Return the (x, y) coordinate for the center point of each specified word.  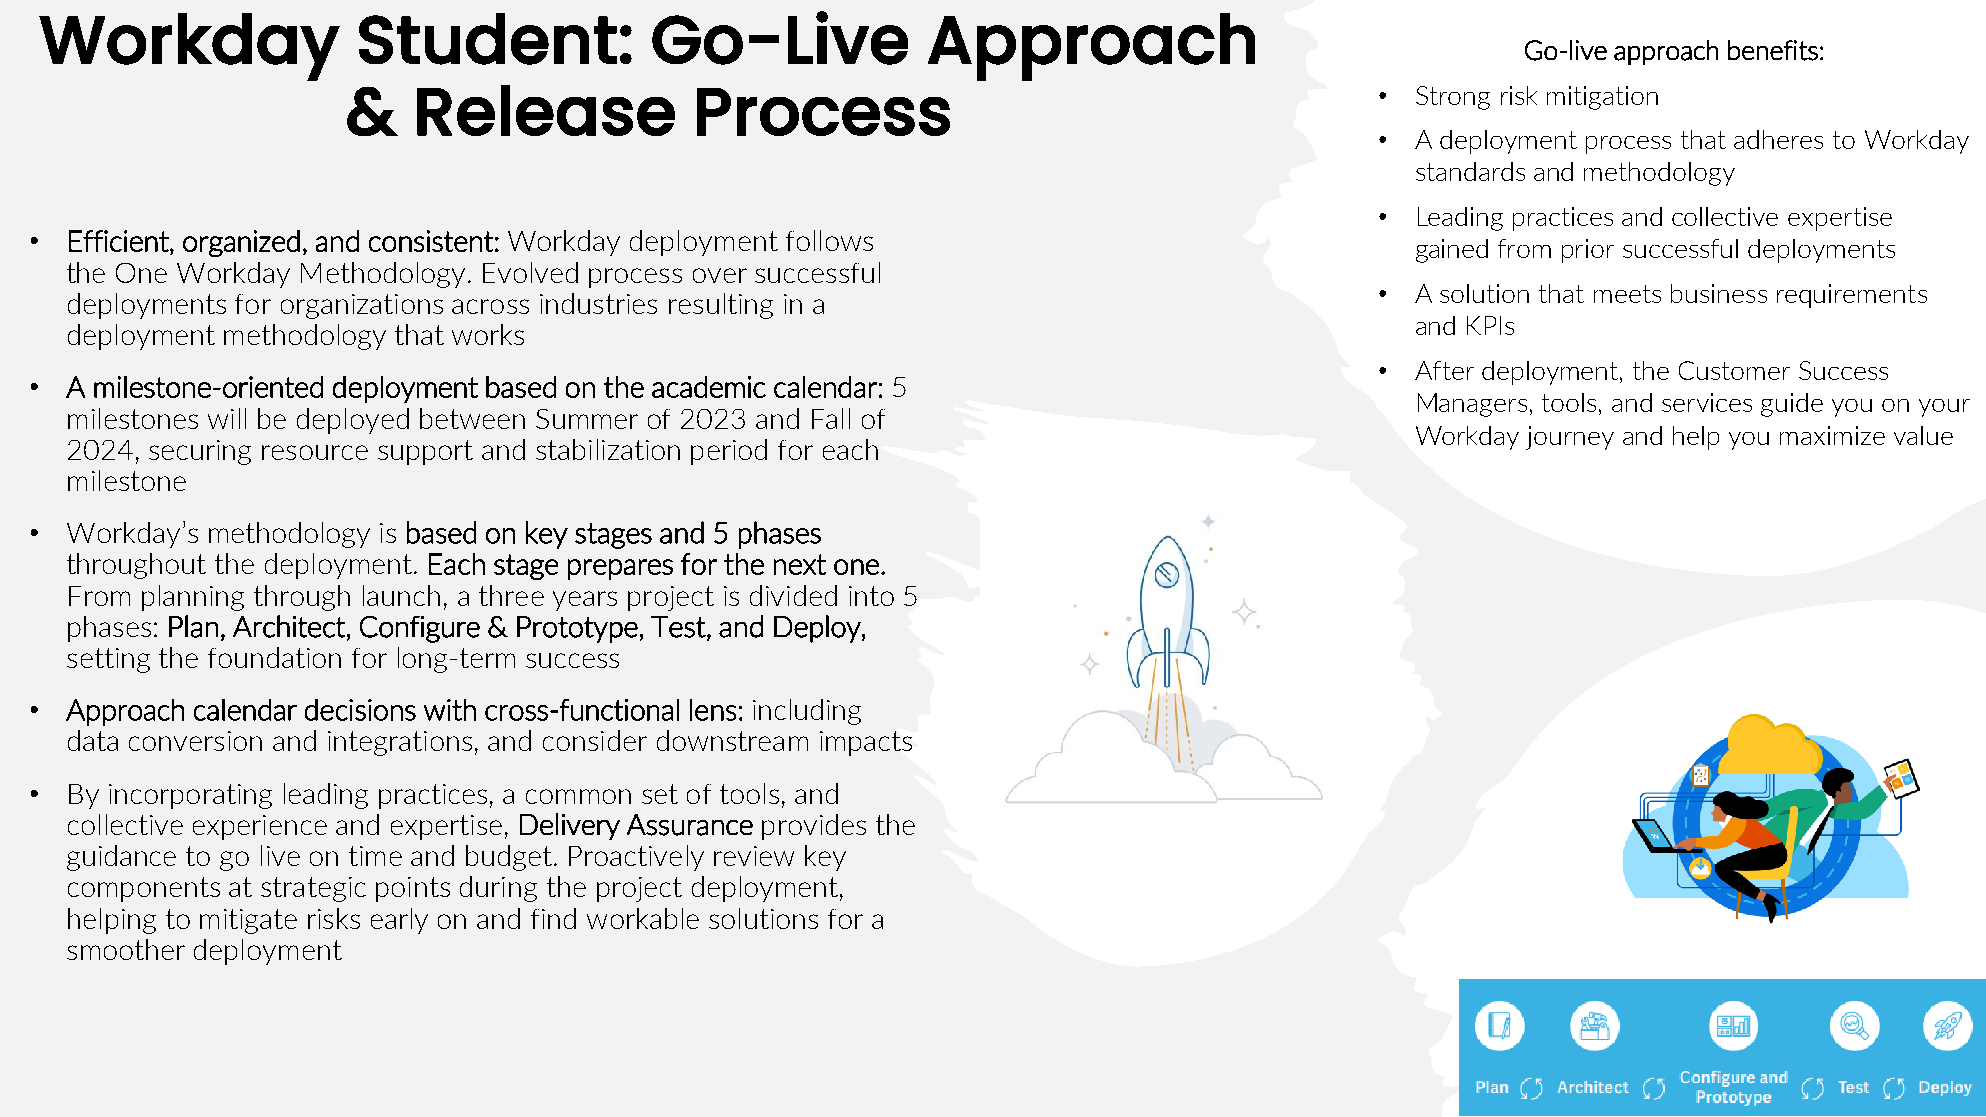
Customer (1734, 370)
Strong (1453, 98)
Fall (831, 418)
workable (643, 918)
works (488, 334)
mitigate (248, 921)
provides (814, 827)
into (871, 596)
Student (488, 39)
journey (1570, 438)
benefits (1773, 50)
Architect (289, 626)
